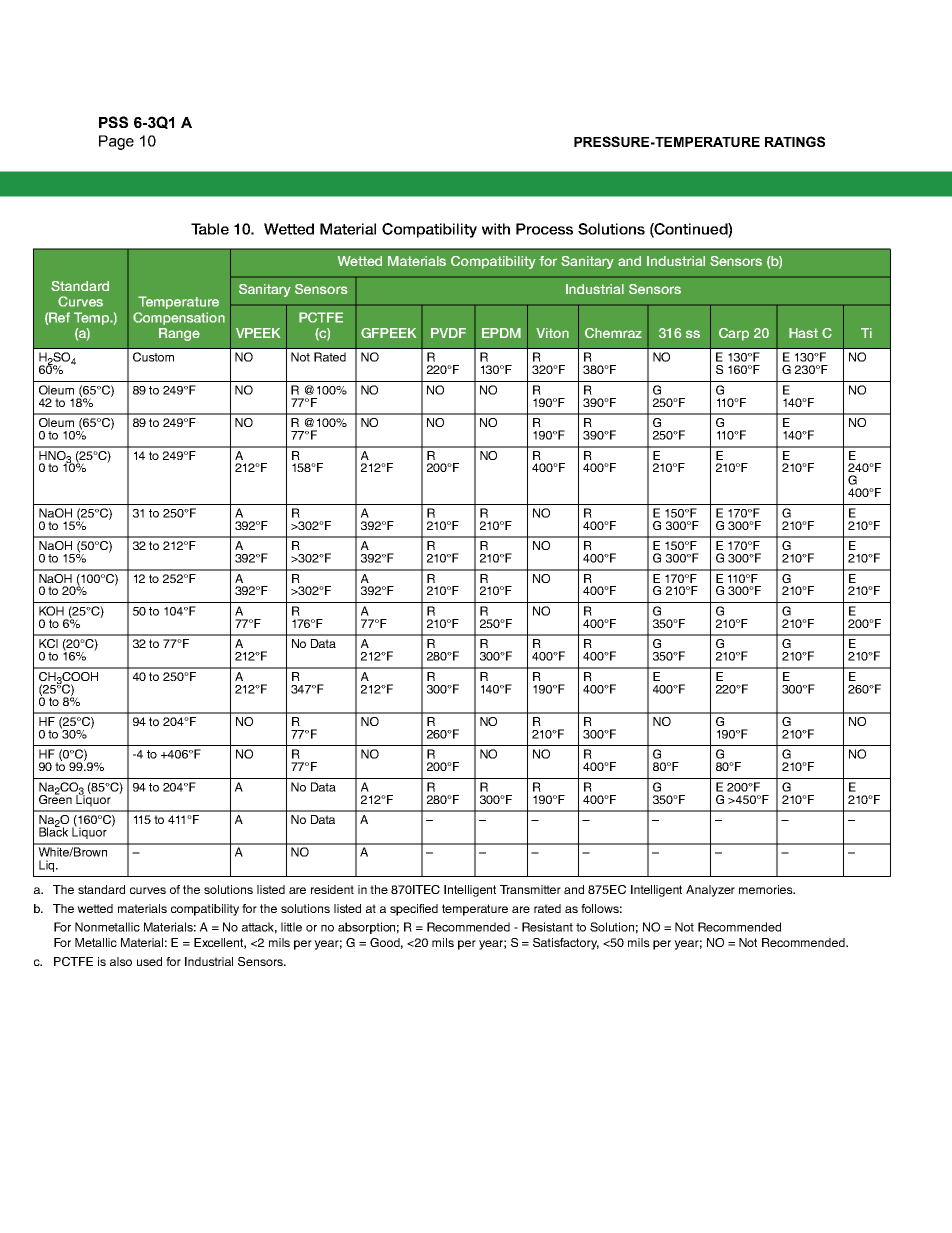 The width and height of the screenshot is (952, 1233). What do you see at coordinates (448, 333) in the screenshot?
I see `PVDF` at bounding box center [448, 333].
